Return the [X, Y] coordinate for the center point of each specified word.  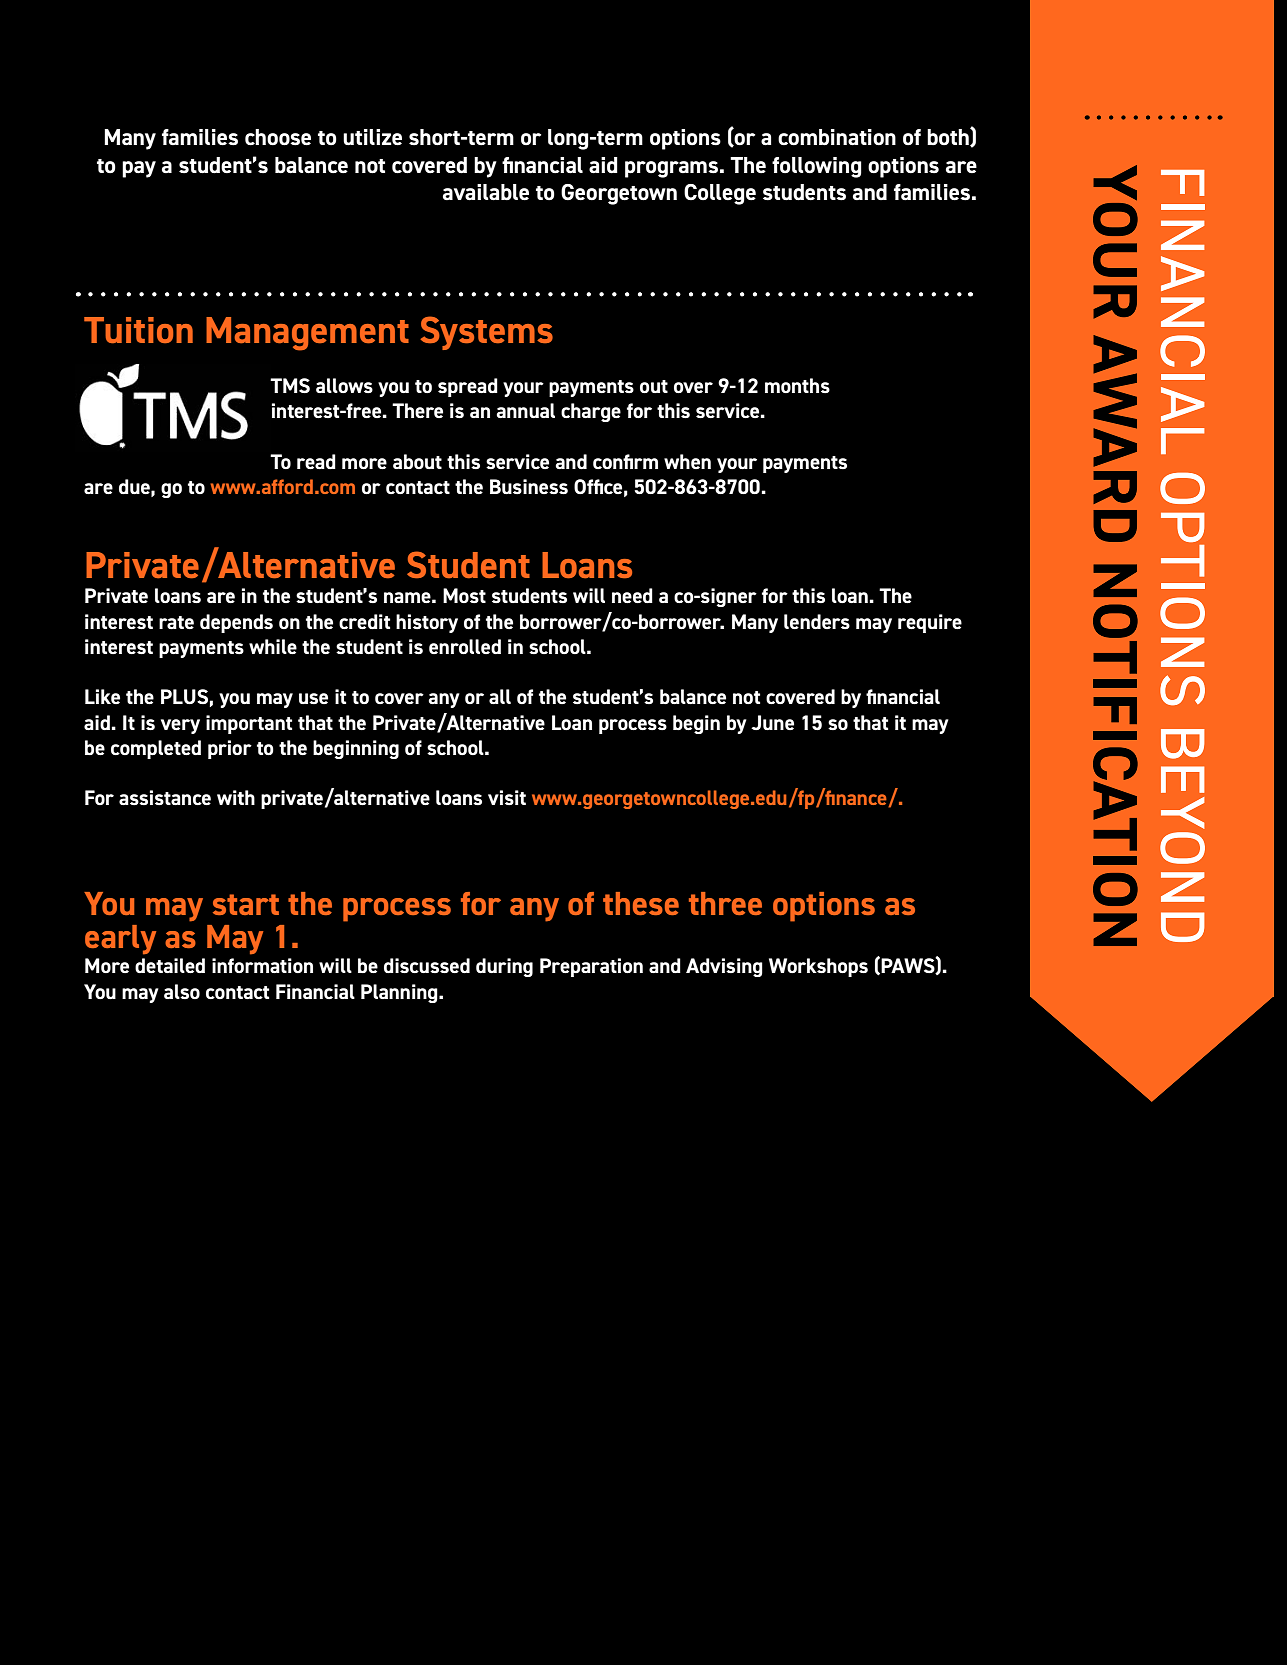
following [817, 167]
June [772, 722]
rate [176, 622]
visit [507, 797]
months [797, 385]
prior [230, 749]
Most [464, 595]
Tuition [138, 330]
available [486, 192]
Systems [487, 333]
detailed [170, 965]
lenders [817, 621]
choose [278, 137]
